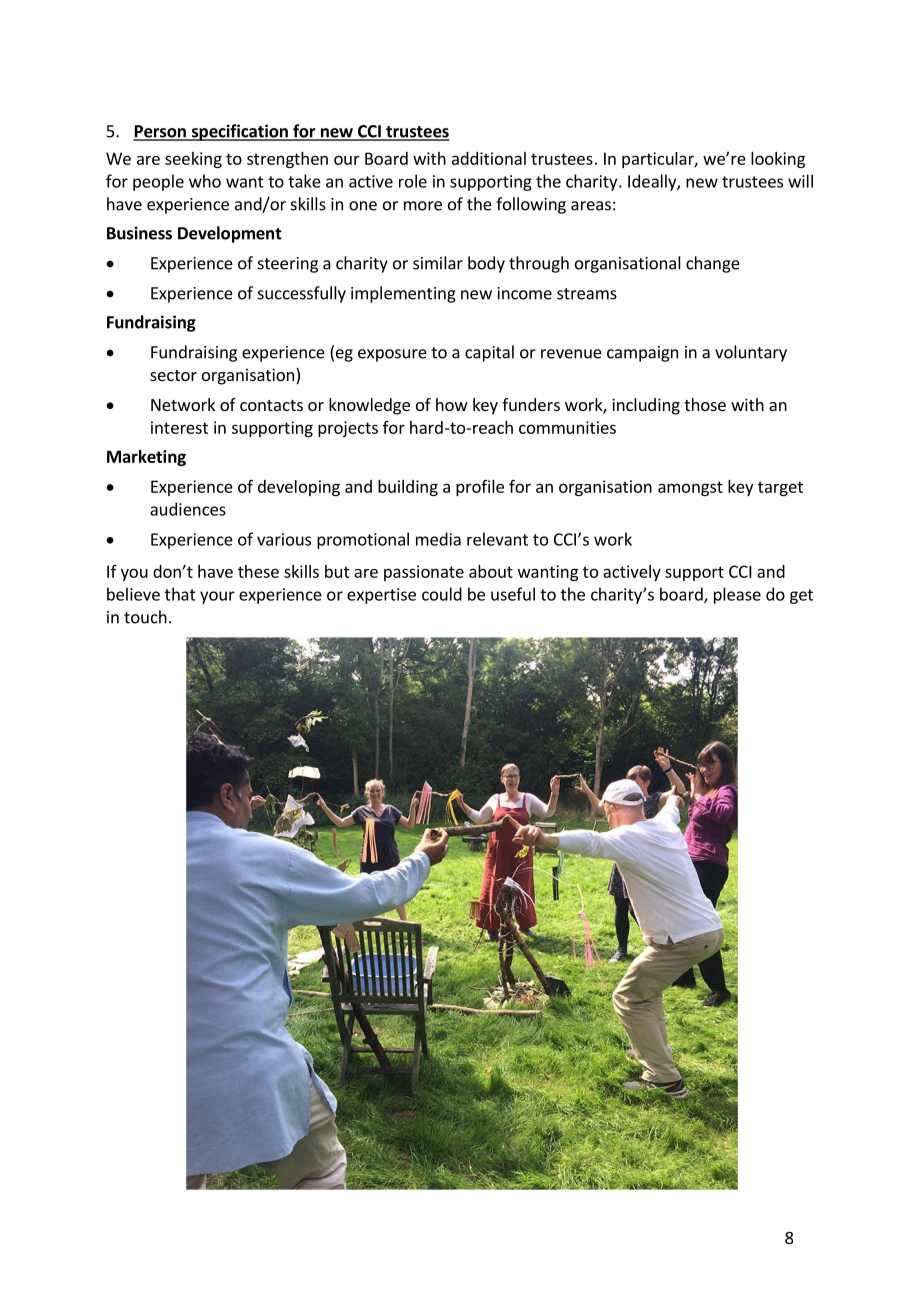  Describe the element at coordinates (230, 234) in the screenshot. I see `Development` at that location.
